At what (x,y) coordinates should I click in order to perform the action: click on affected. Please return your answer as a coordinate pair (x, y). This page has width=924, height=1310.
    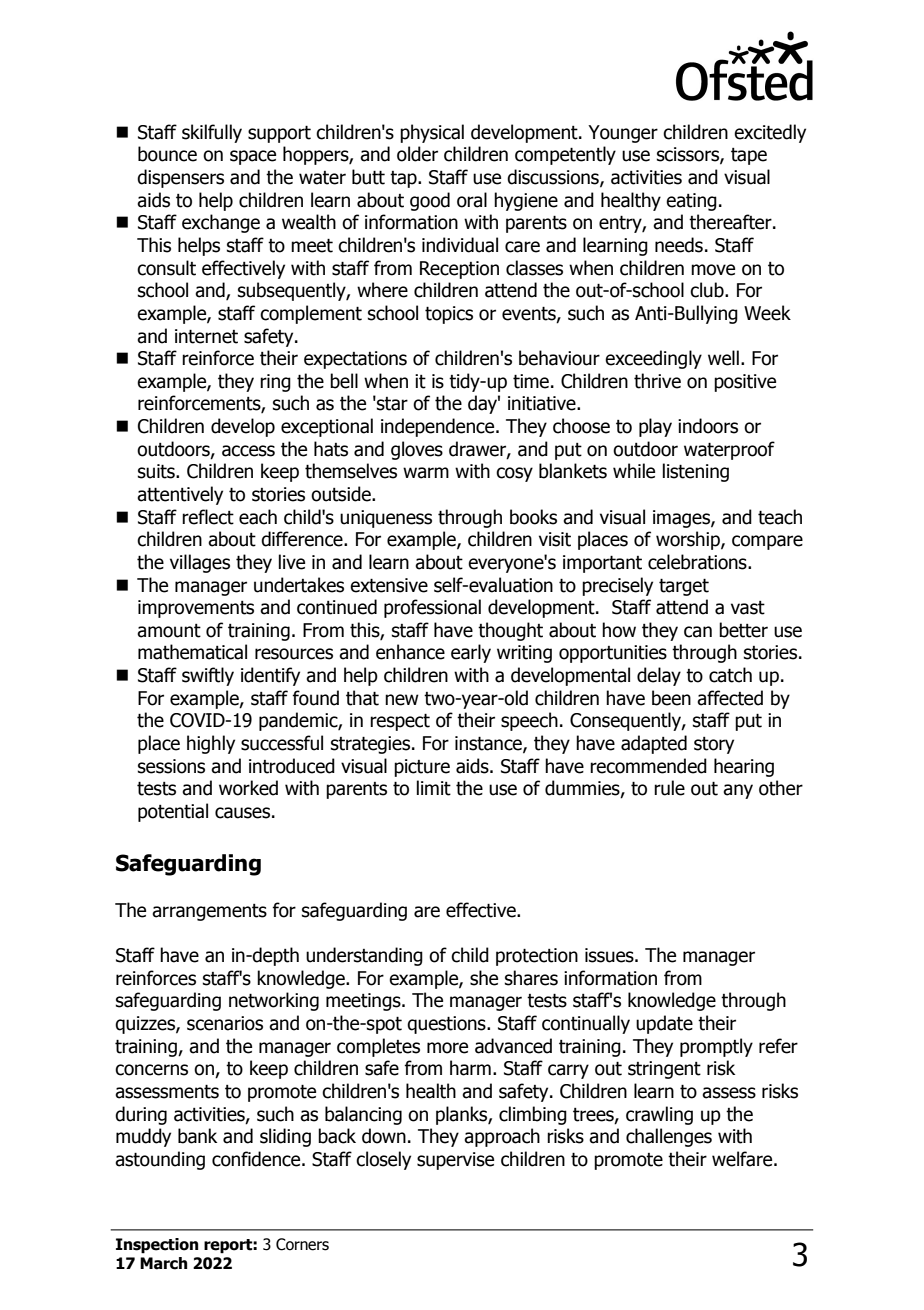
    Looking at the image, I should click on (730, 698).
